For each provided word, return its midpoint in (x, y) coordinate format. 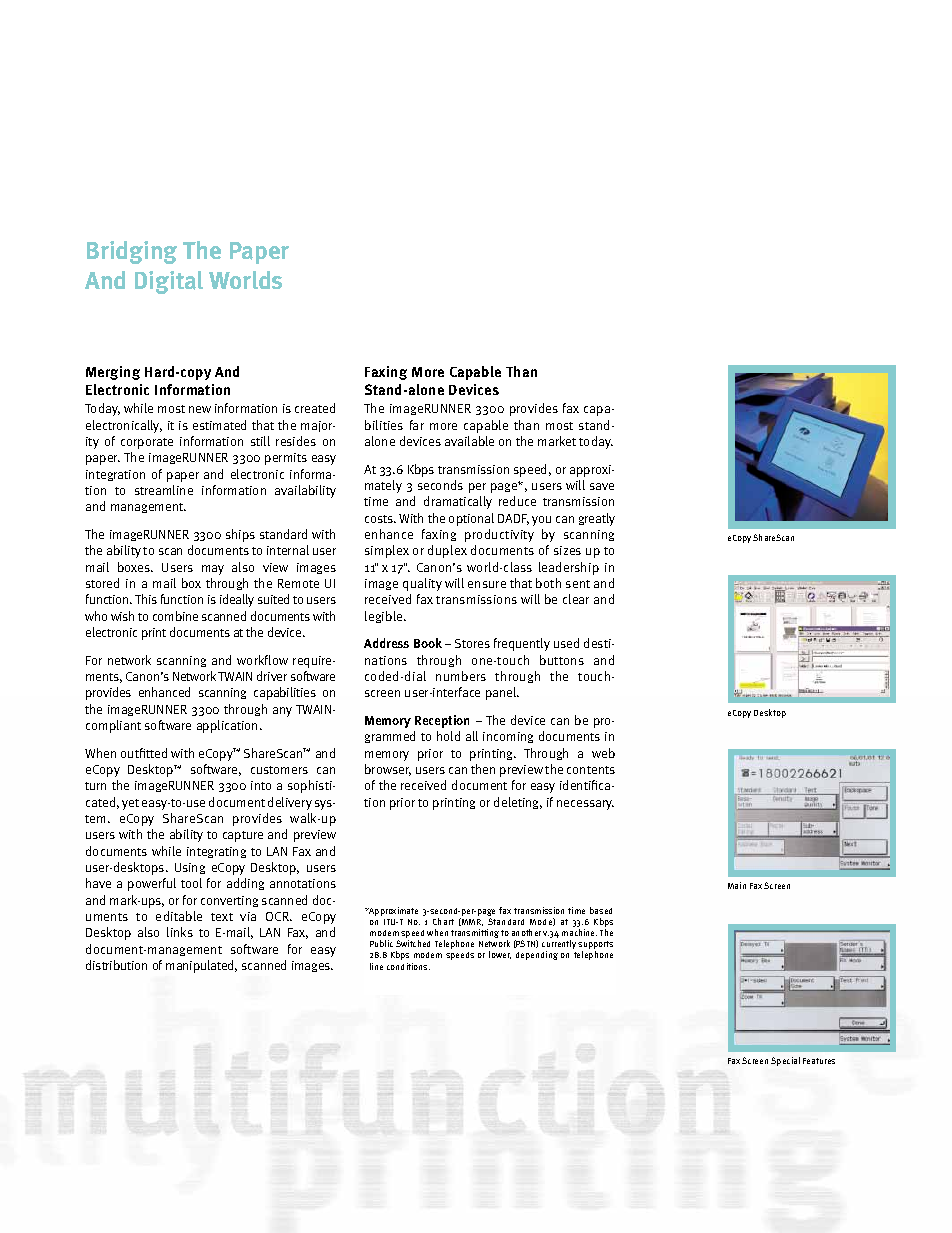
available (469, 441)
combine (175, 616)
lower (500, 955)
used (566, 643)
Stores (472, 643)
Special (785, 1061)
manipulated (201, 966)
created (315, 408)
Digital (169, 282)
